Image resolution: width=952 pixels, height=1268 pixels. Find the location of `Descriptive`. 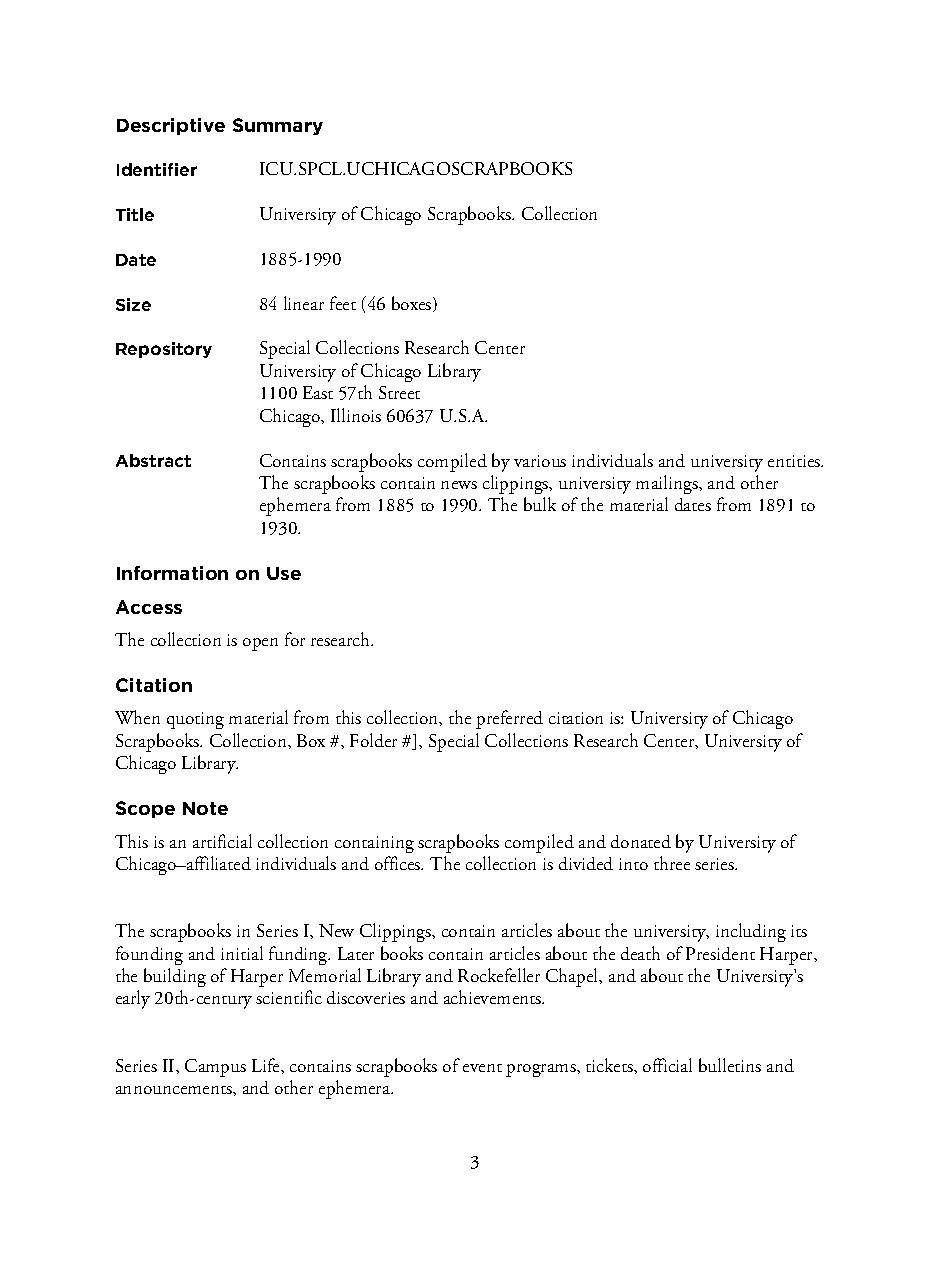

Descriptive is located at coordinates (171, 126).
